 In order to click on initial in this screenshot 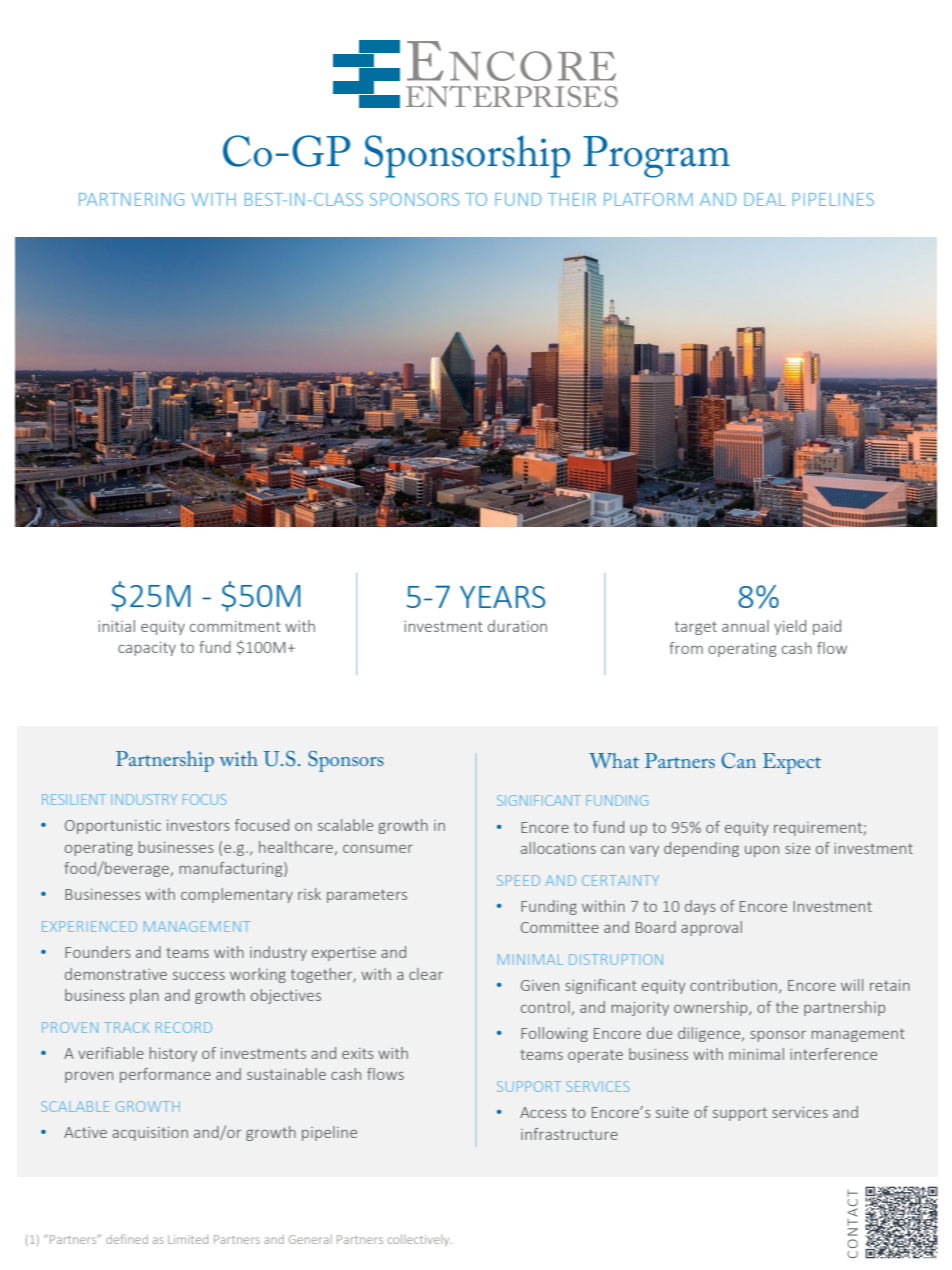, I will do `click(116, 626)`.
